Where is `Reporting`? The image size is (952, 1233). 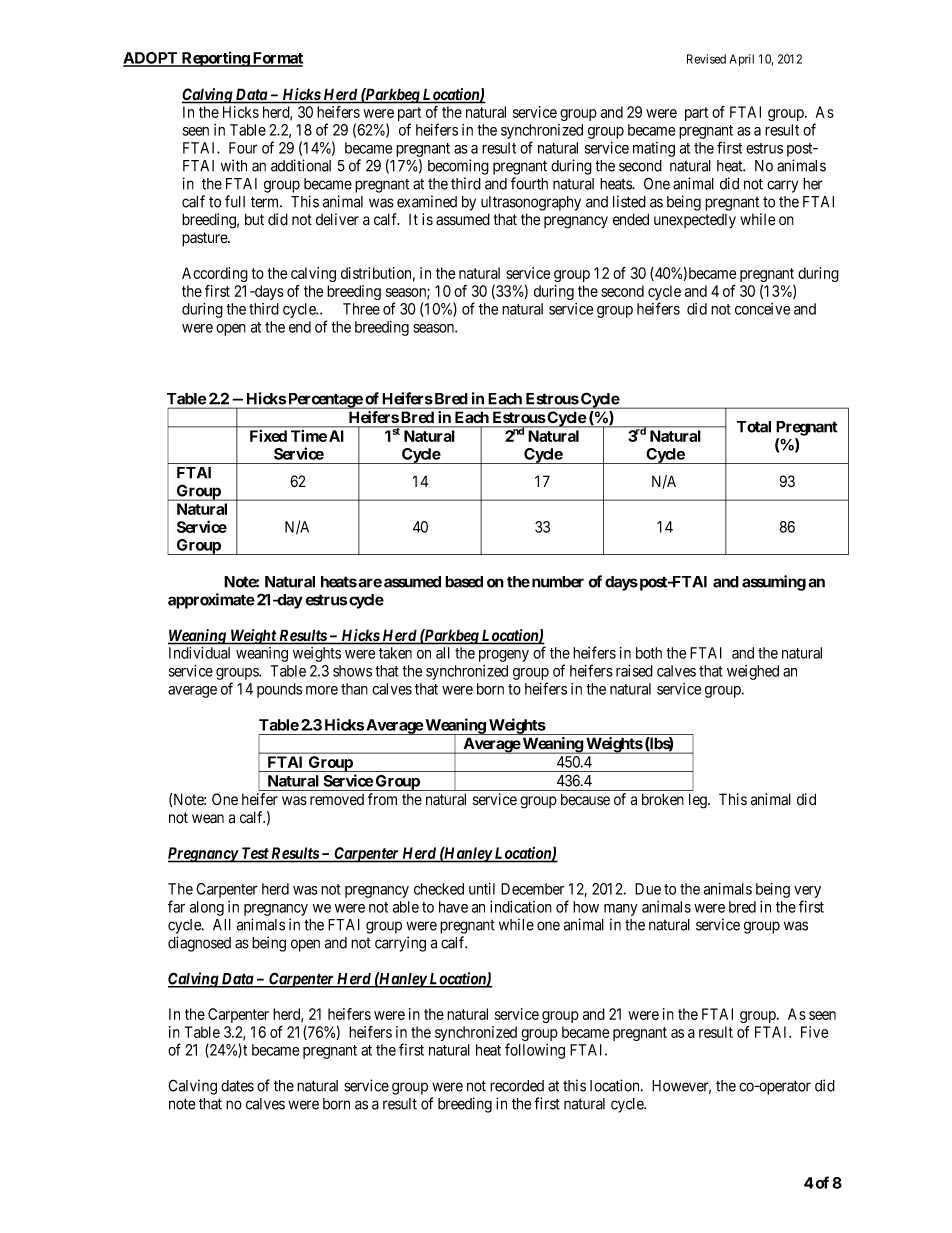 Reporting is located at coordinates (215, 59).
